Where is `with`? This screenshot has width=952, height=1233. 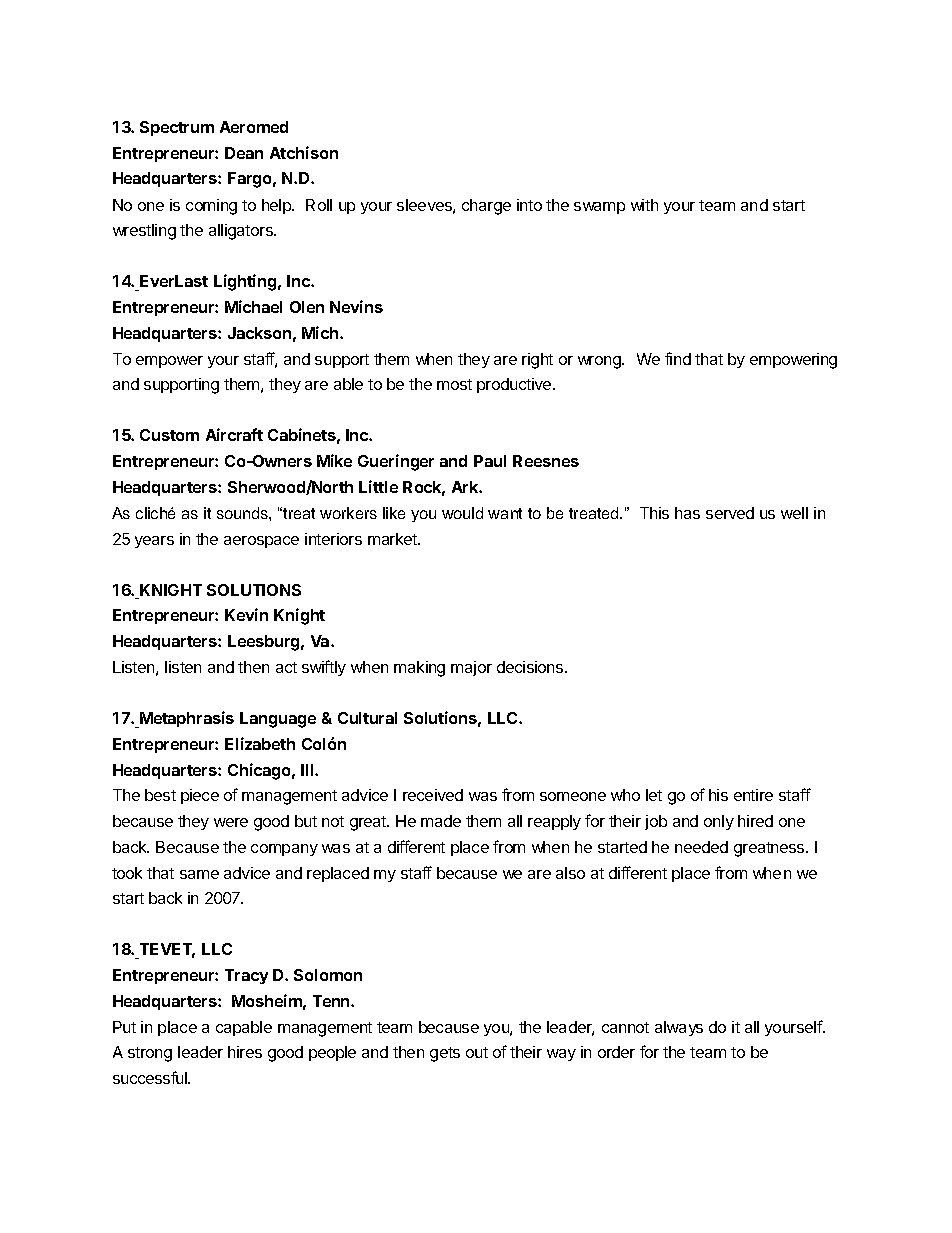 with is located at coordinates (644, 205).
